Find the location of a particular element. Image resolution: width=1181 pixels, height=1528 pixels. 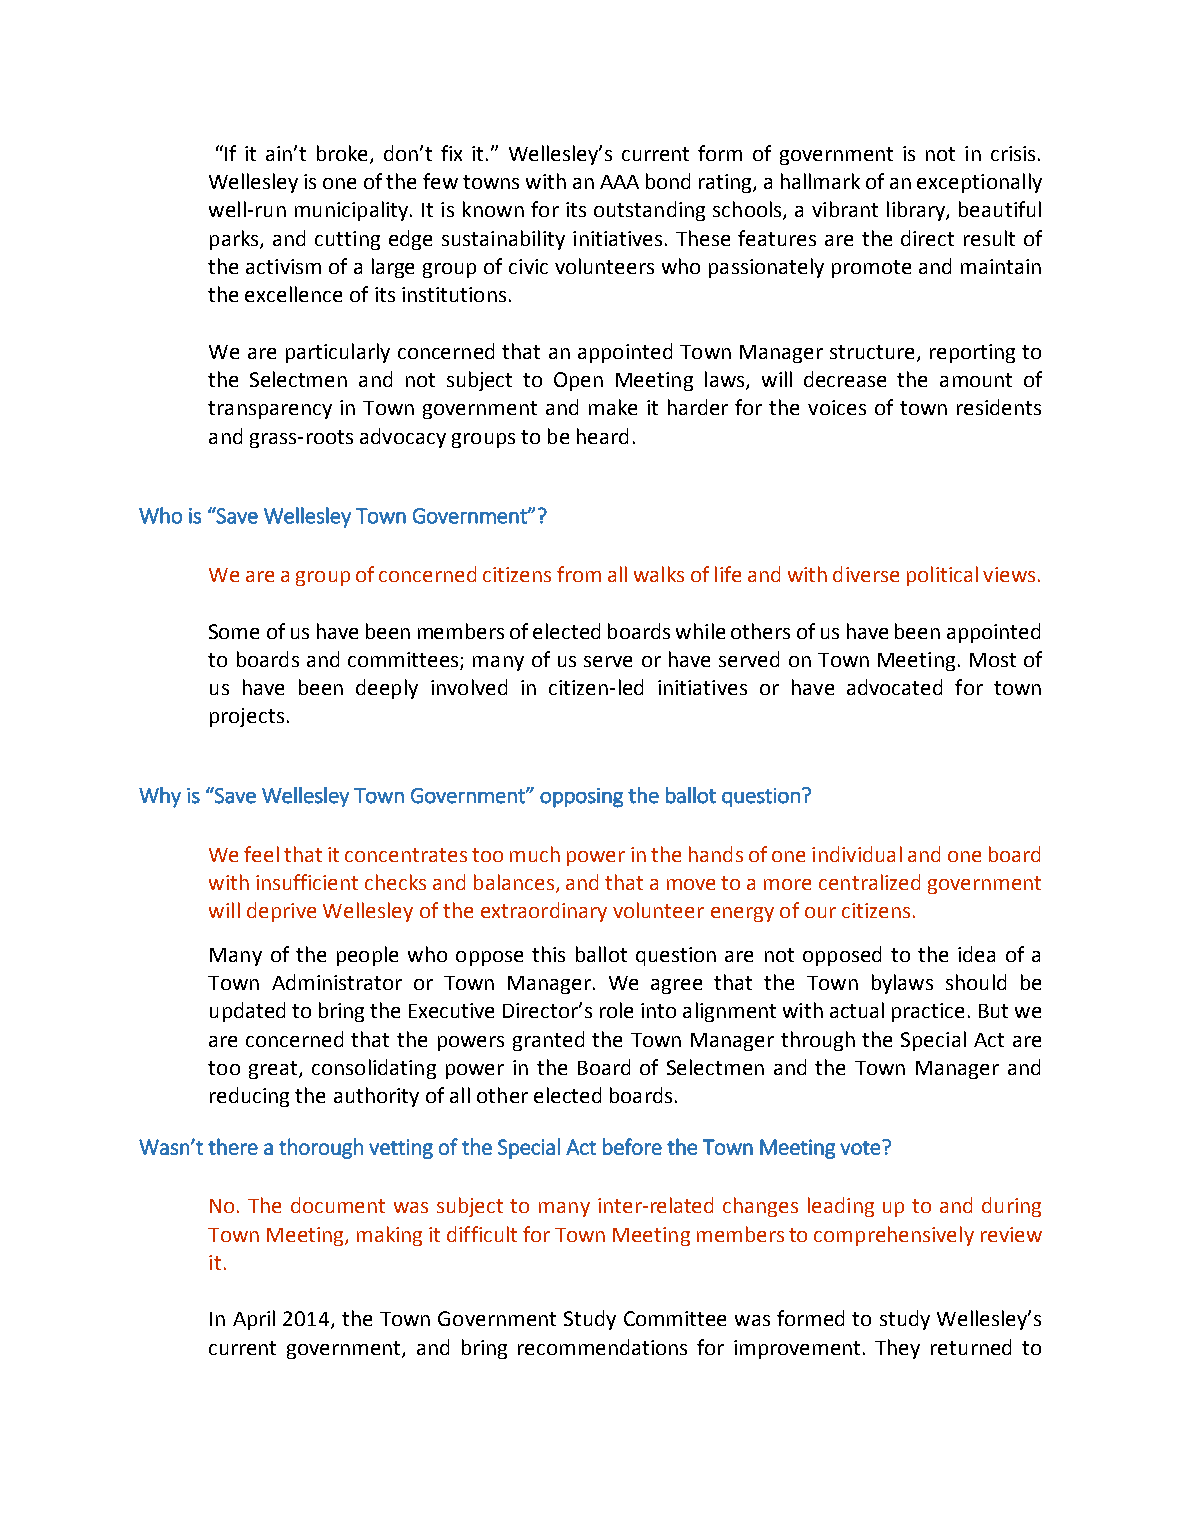

They is located at coordinates (897, 1349).
